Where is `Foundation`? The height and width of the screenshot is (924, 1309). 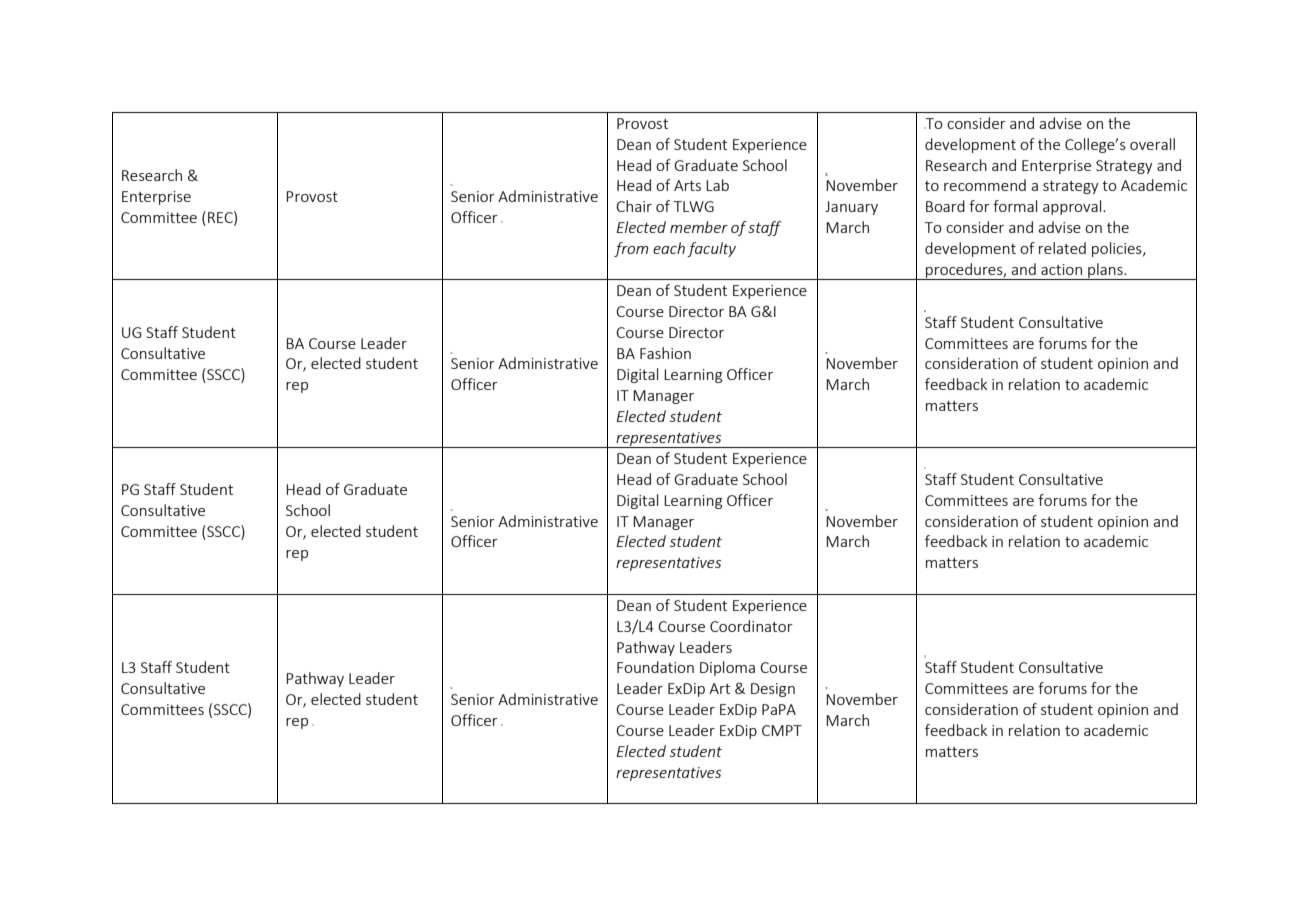
Foundation is located at coordinates (655, 667).
